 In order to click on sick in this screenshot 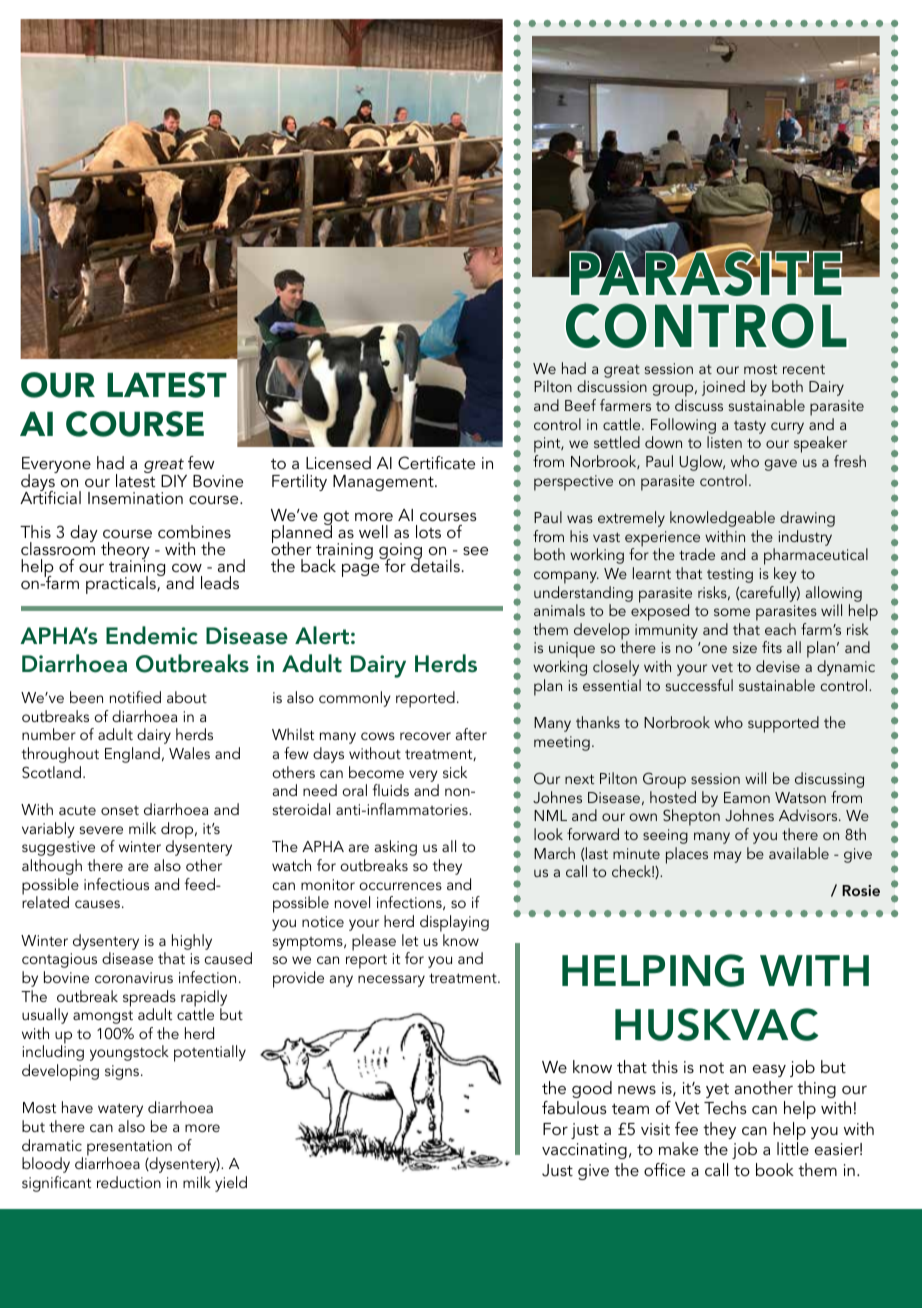, I will do `click(455, 772)`.
